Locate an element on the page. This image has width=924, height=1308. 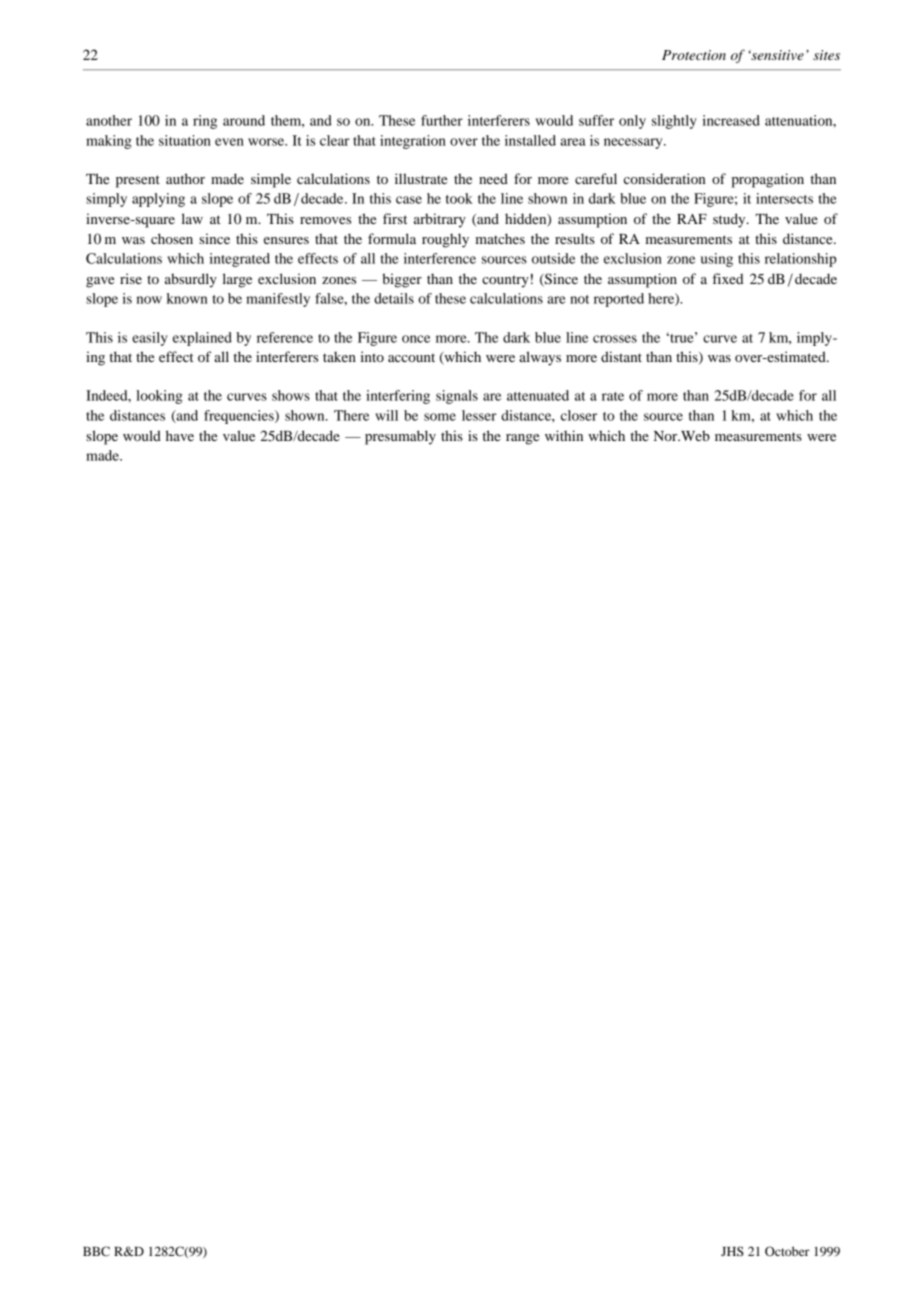
range is located at coordinates (522, 439).
